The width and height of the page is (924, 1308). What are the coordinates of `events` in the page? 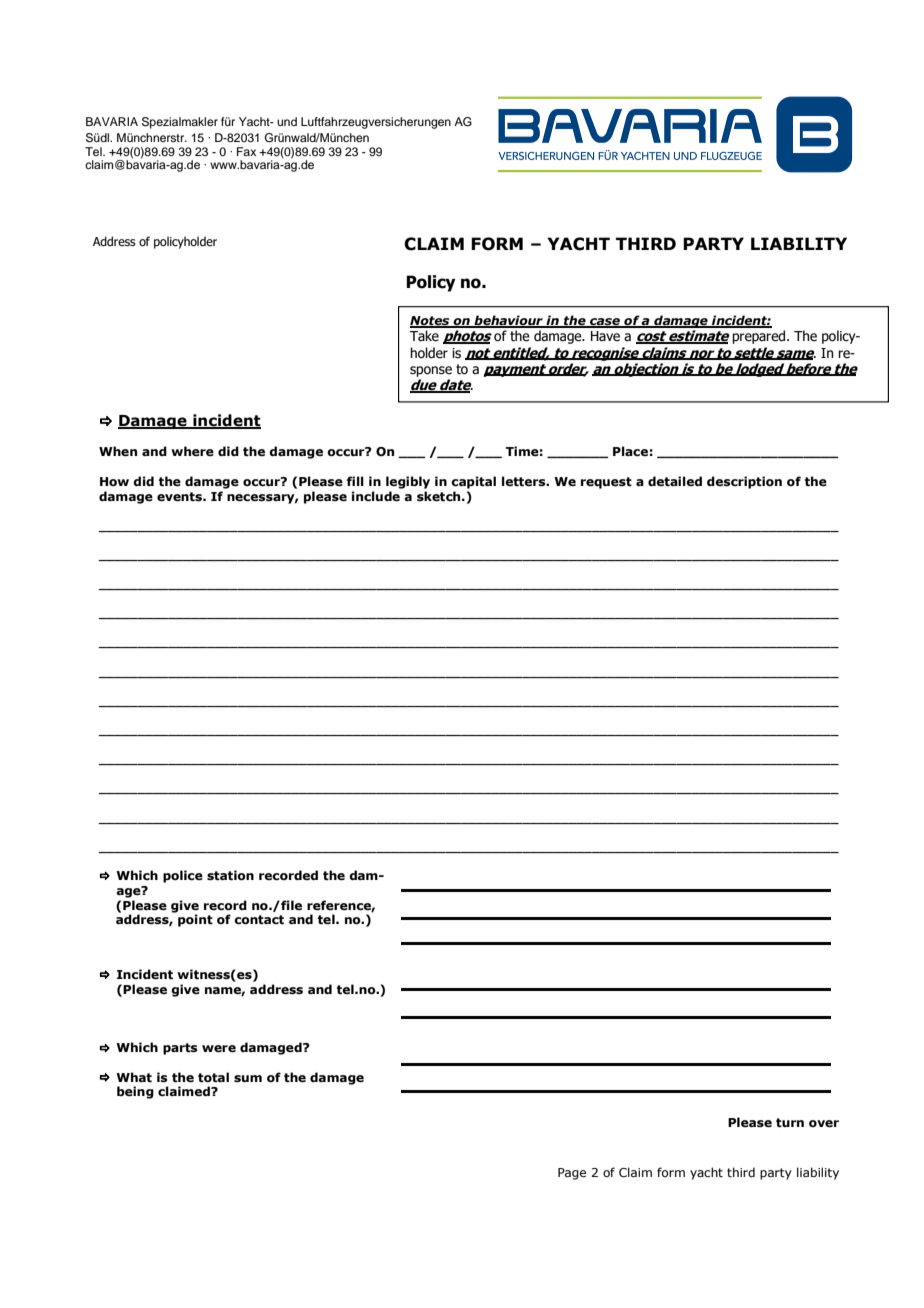 It's located at (180, 497).
